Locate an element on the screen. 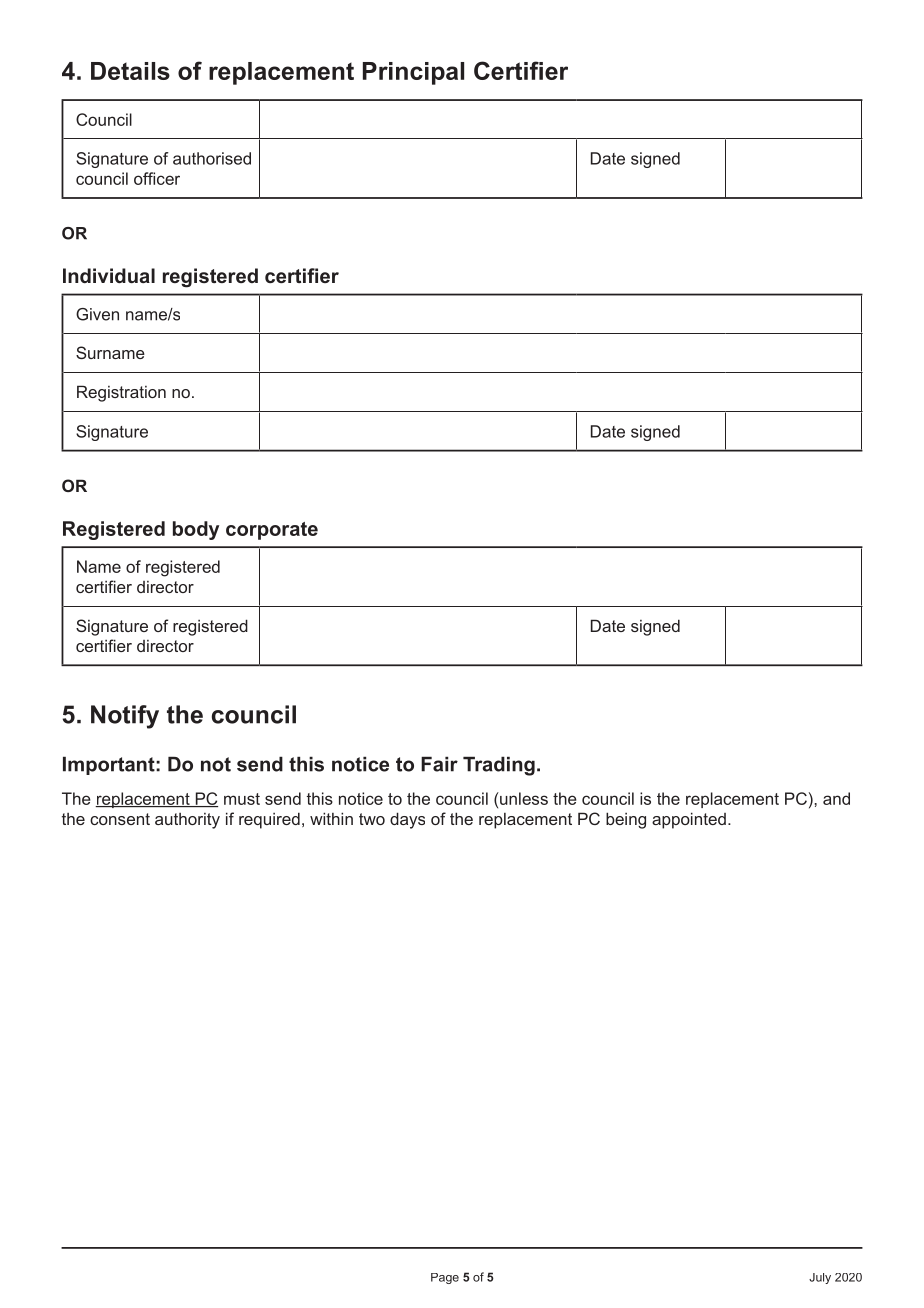 This screenshot has width=924, height=1308. officer is located at coordinates (157, 178).
